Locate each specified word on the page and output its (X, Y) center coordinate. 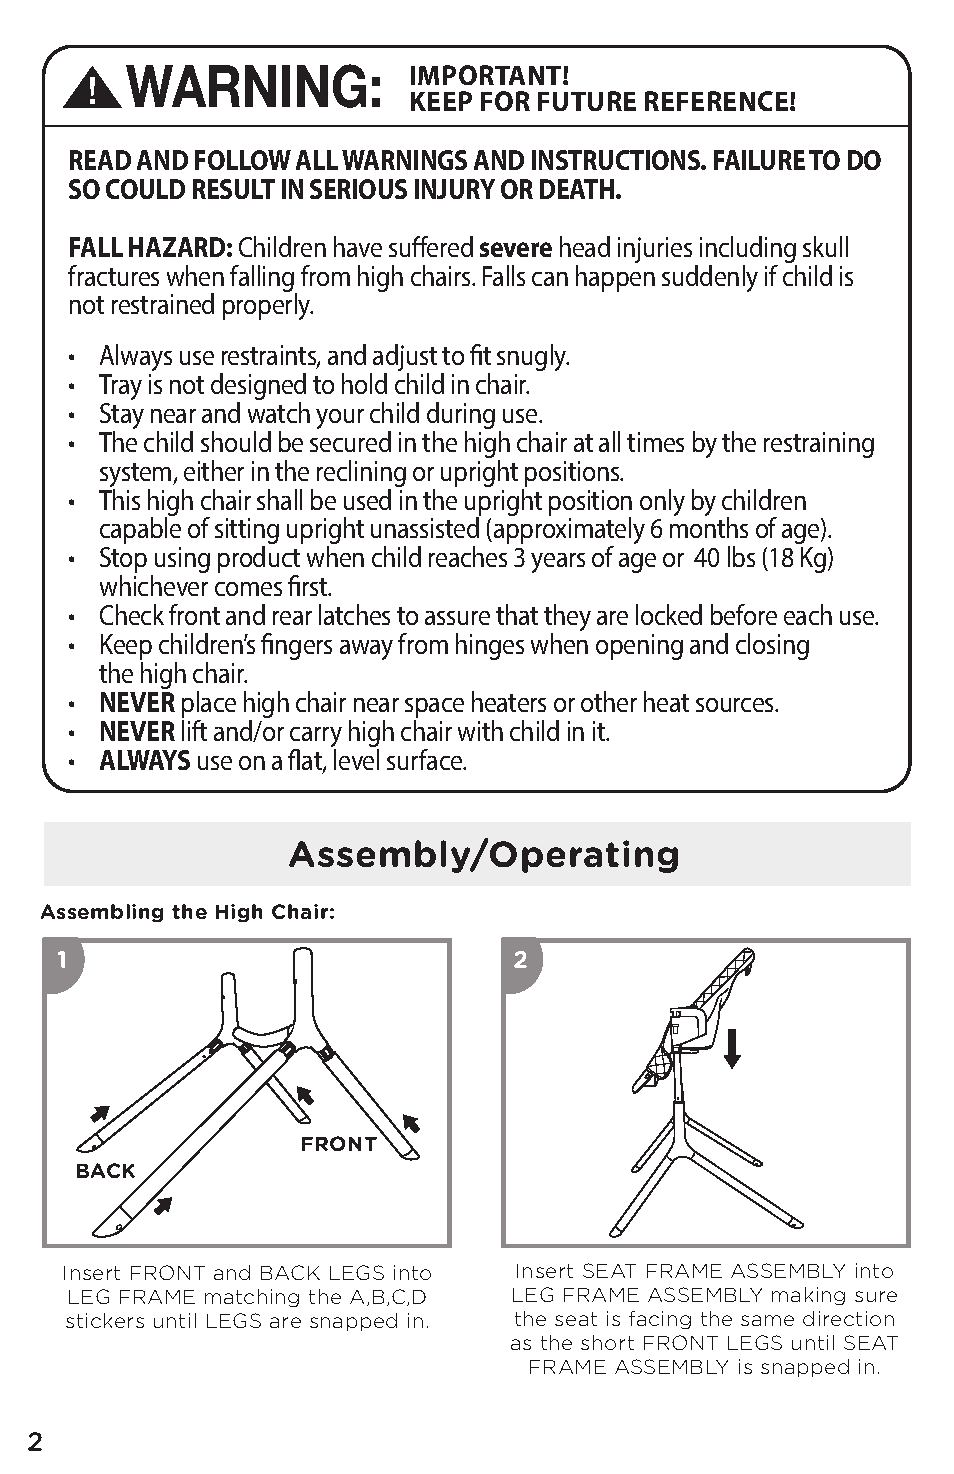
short (607, 1342)
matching (252, 1298)
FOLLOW (243, 160)
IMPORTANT (487, 75)
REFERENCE (718, 101)
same (767, 1320)
